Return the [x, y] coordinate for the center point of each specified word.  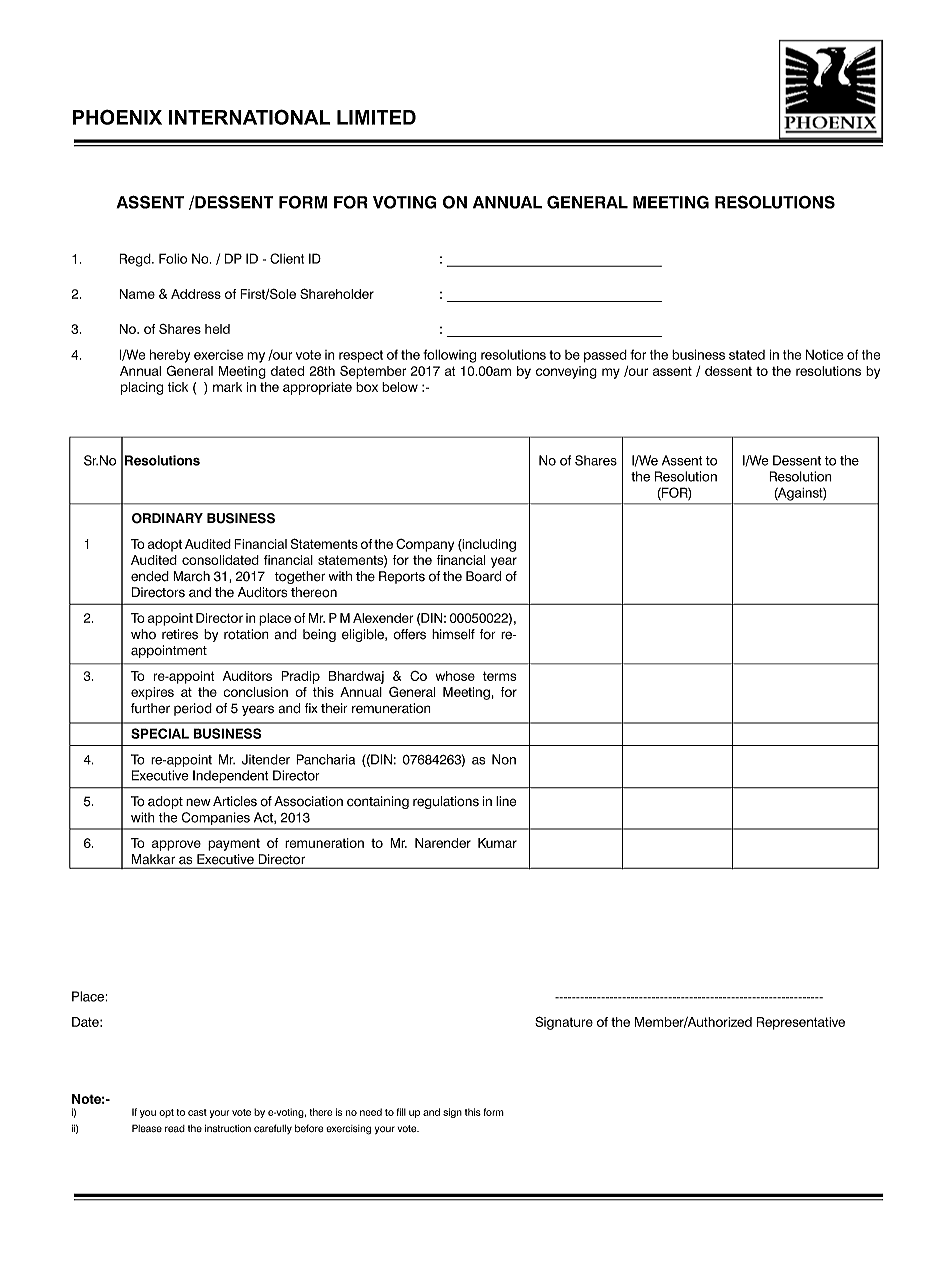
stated [747, 355]
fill [401, 1112]
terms [499, 676]
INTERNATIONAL [250, 117]
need [371, 1112]
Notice [824, 354]
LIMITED [376, 117]
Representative [801, 1023]
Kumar [497, 843]
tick [178, 387]
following [449, 356]
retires [180, 634]
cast [197, 1112]
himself [453, 634]
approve [176, 845]
